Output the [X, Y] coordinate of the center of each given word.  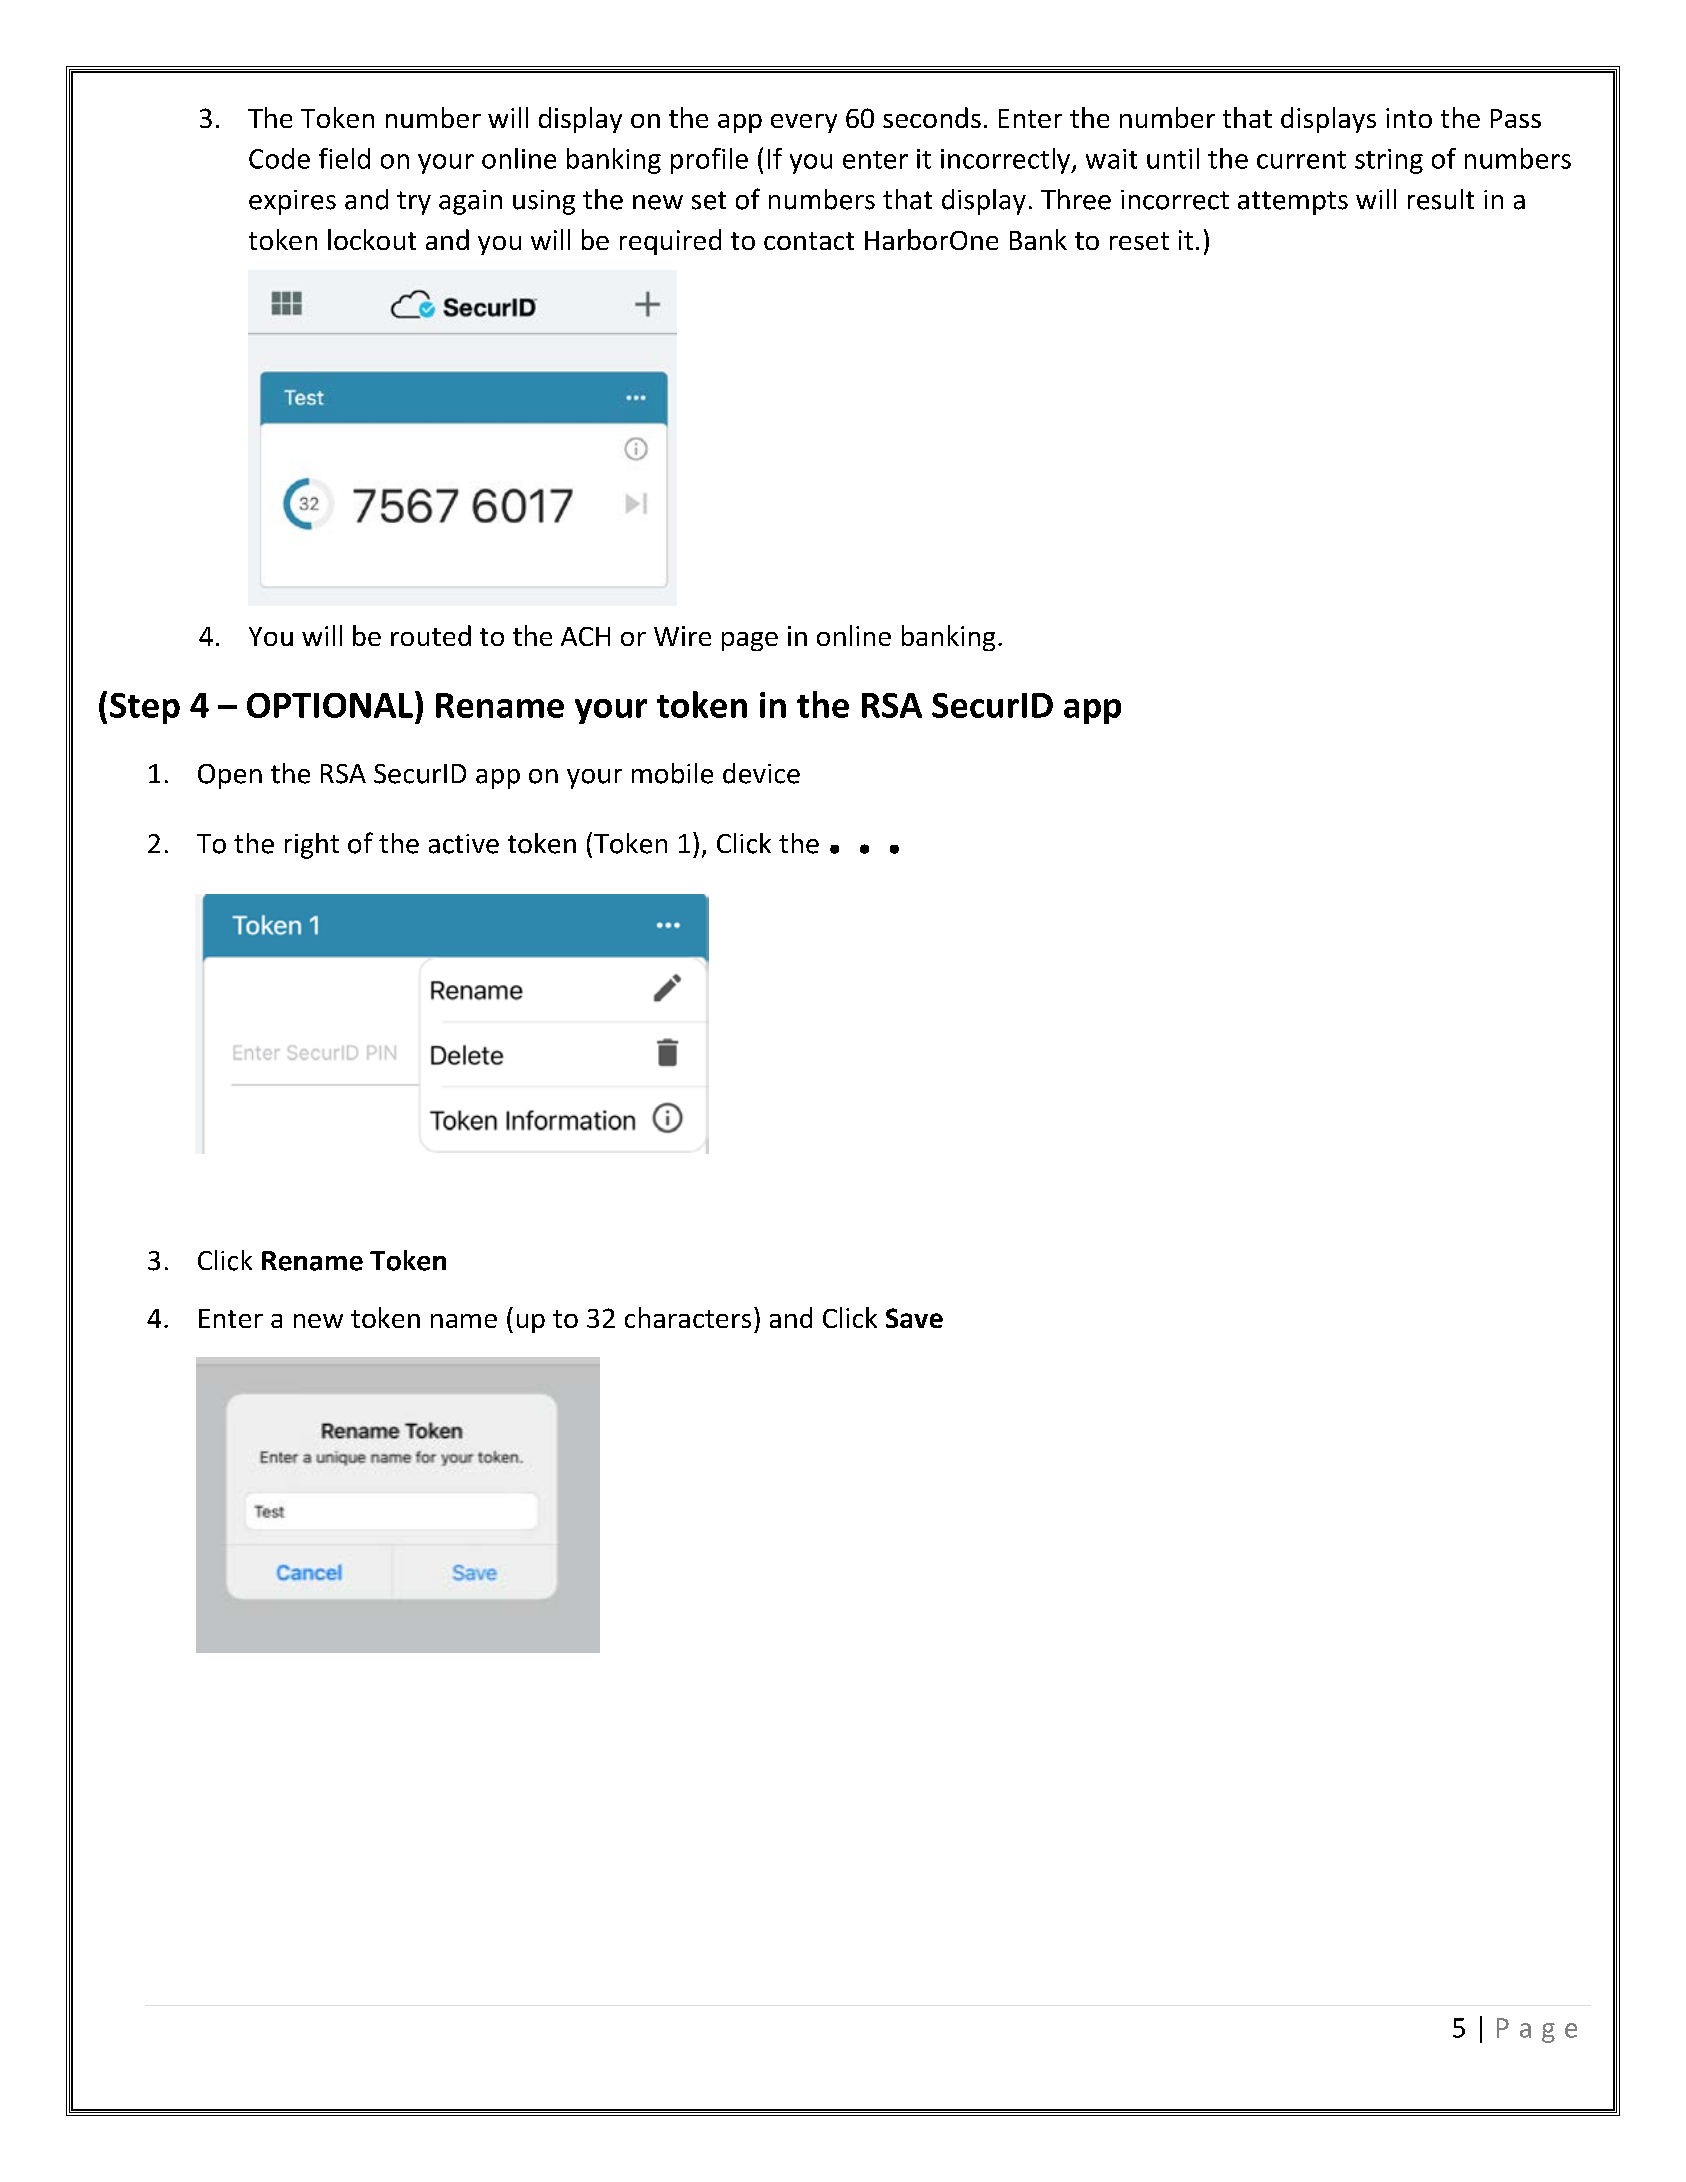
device [761, 773]
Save [914, 1318]
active [464, 844]
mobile [672, 773]
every [804, 123]
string [1389, 161]
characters [688, 1317]
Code [279, 158]
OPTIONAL [330, 705]
